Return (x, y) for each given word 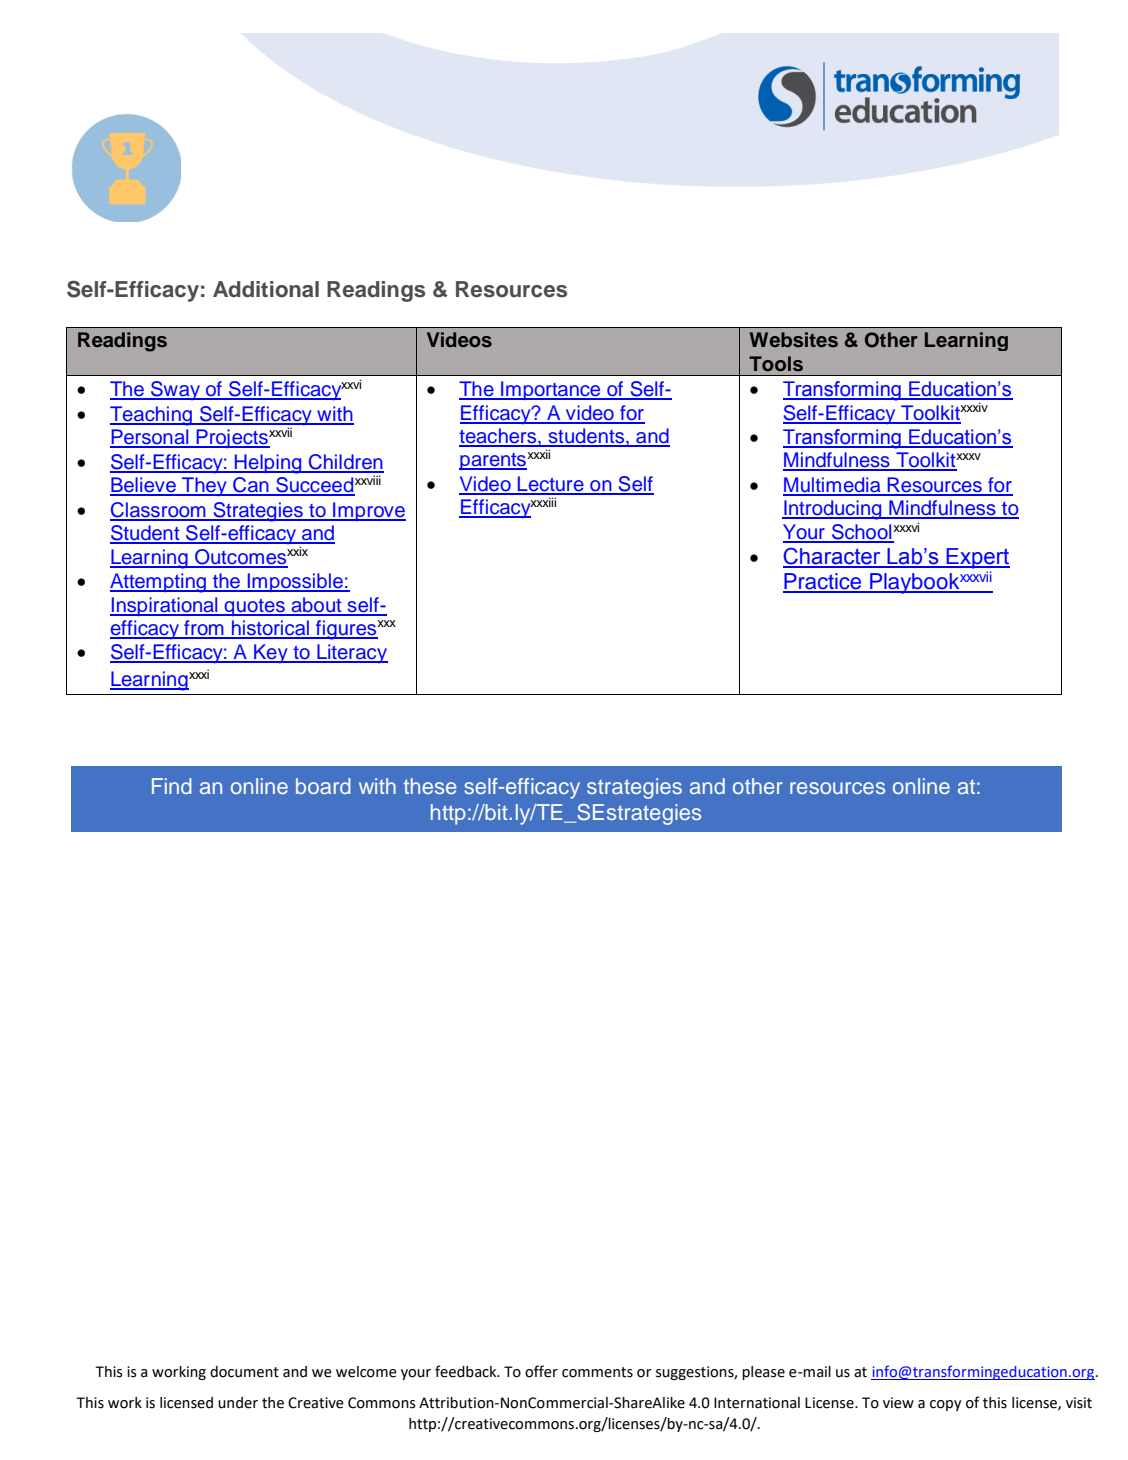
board (323, 786)
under (238, 1403)
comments (597, 1372)
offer (541, 1371)
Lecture (551, 485)
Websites (794, 340)
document (244, 1372)
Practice (823, 582)
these (429, 786)
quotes (255, 607)
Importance (551, 390)
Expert (977, 558)
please (763, 1373)
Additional (266, 289)
